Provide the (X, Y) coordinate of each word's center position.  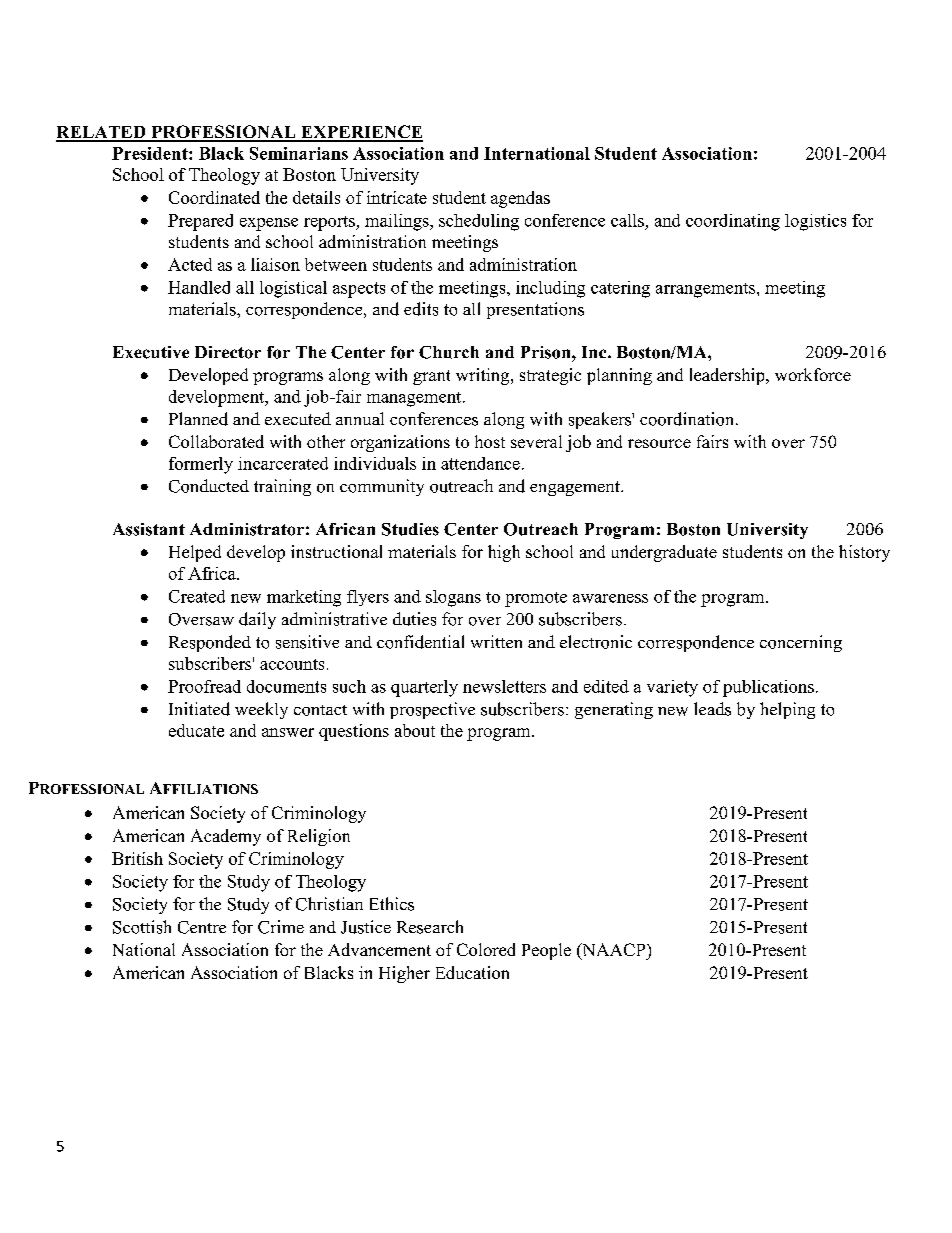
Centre (202, 927)
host (490, 441)
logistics (815, 222)
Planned (198, 419)
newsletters (504, 686)
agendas (520, 199)
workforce (813, 374)
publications (768, 688)
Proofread (204, 686)
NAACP (614, 951)
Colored (486, 949)
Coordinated (214, 197)
